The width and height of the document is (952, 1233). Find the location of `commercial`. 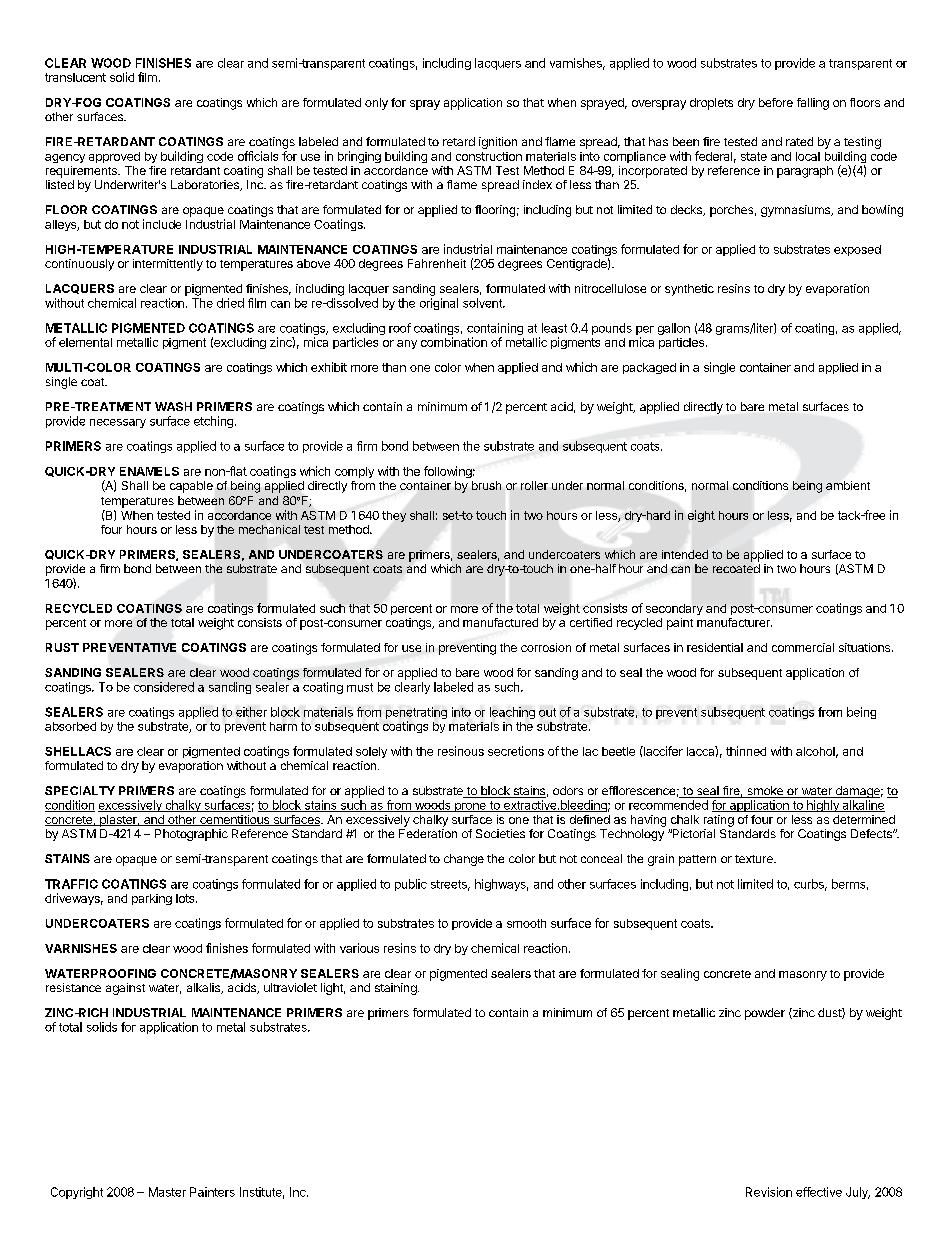

commercial is located at coordinates (803, 647).
